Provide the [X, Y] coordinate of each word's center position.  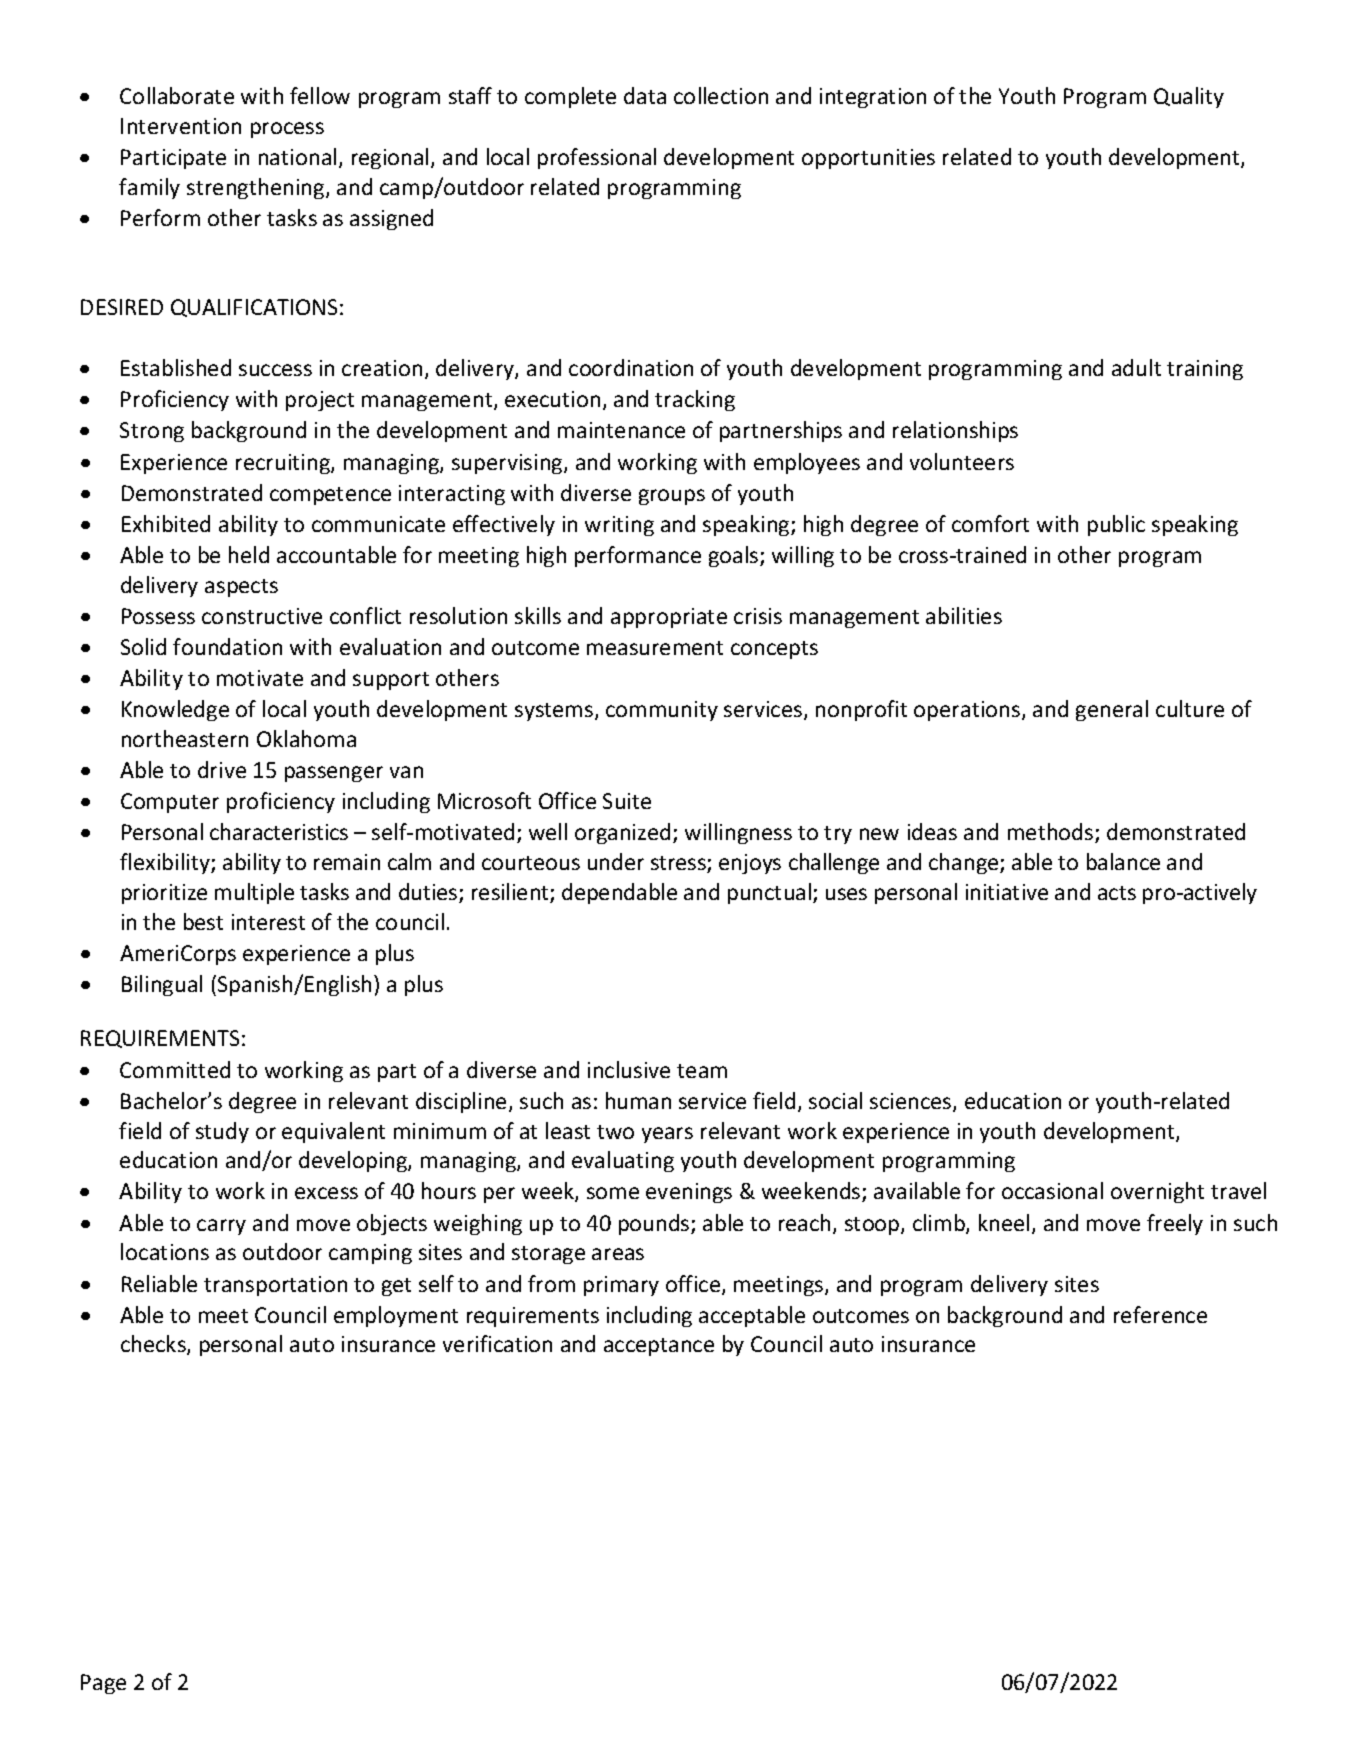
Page [103, 1684]
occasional [1052, 1190]
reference [1160, 1314]
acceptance [659, 1347]
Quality [1189, 97]
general [1112, 710]
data [645, 95]
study [222, 1132]
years [667, 1135]
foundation [227, 646]
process [287, 130]
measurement [655, 648]
